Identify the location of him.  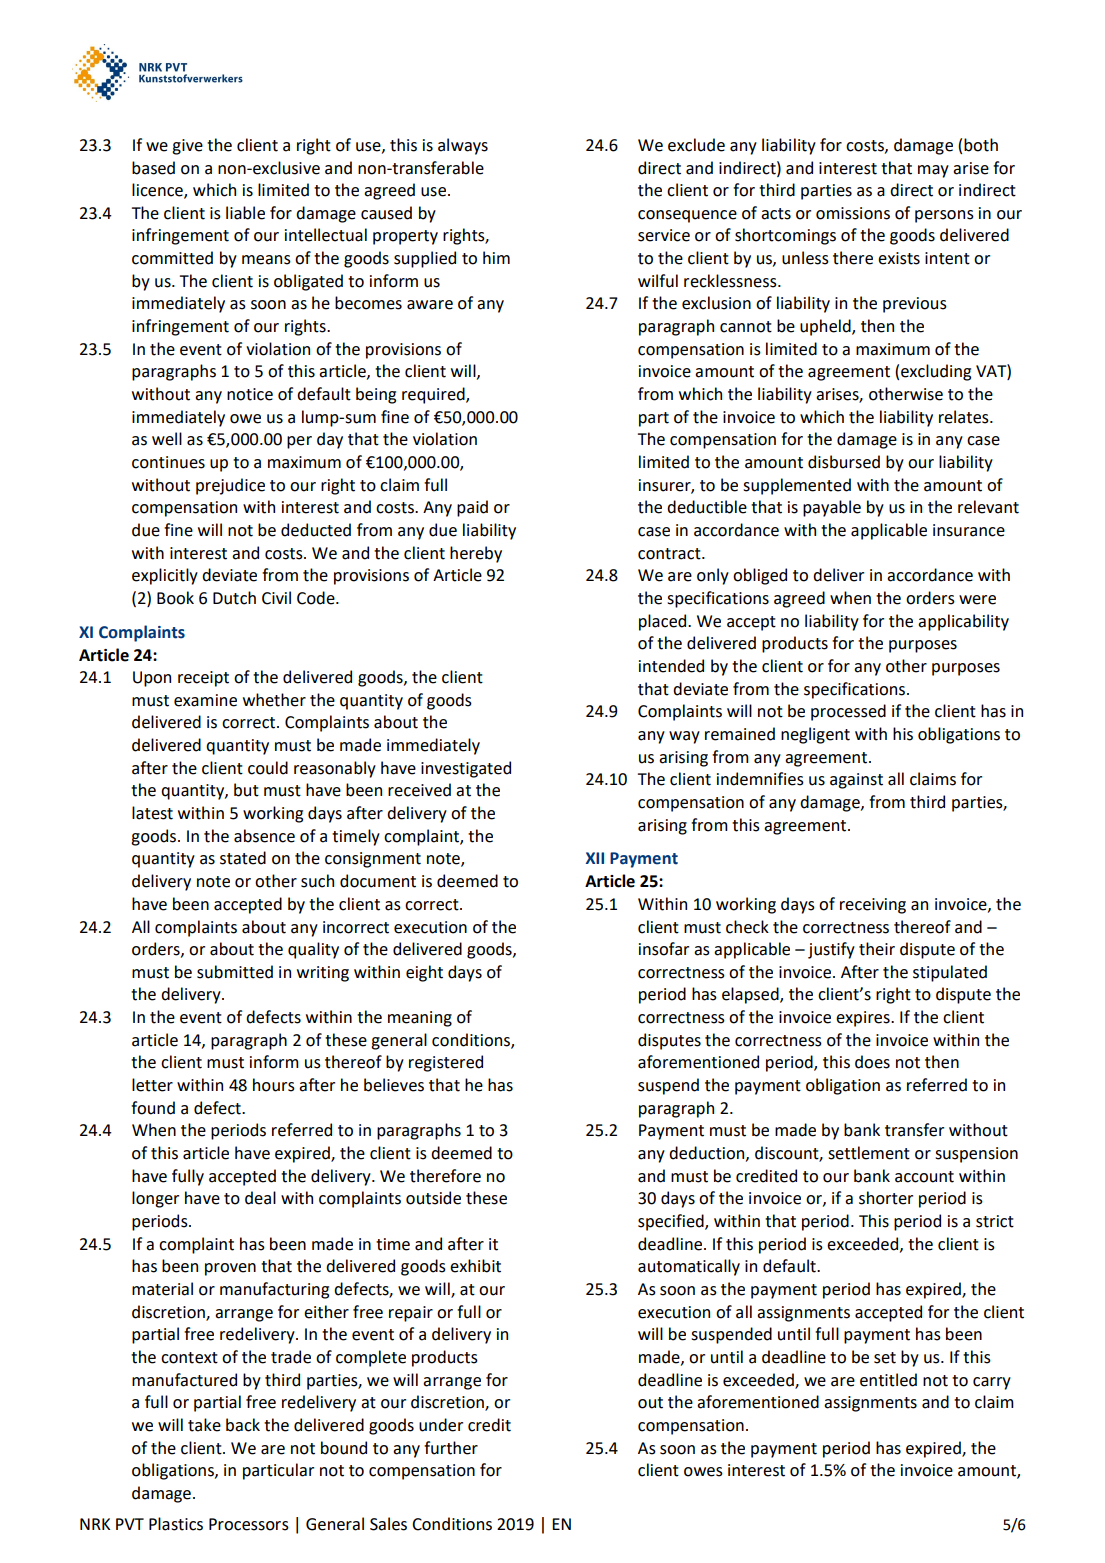
(496, 257).
